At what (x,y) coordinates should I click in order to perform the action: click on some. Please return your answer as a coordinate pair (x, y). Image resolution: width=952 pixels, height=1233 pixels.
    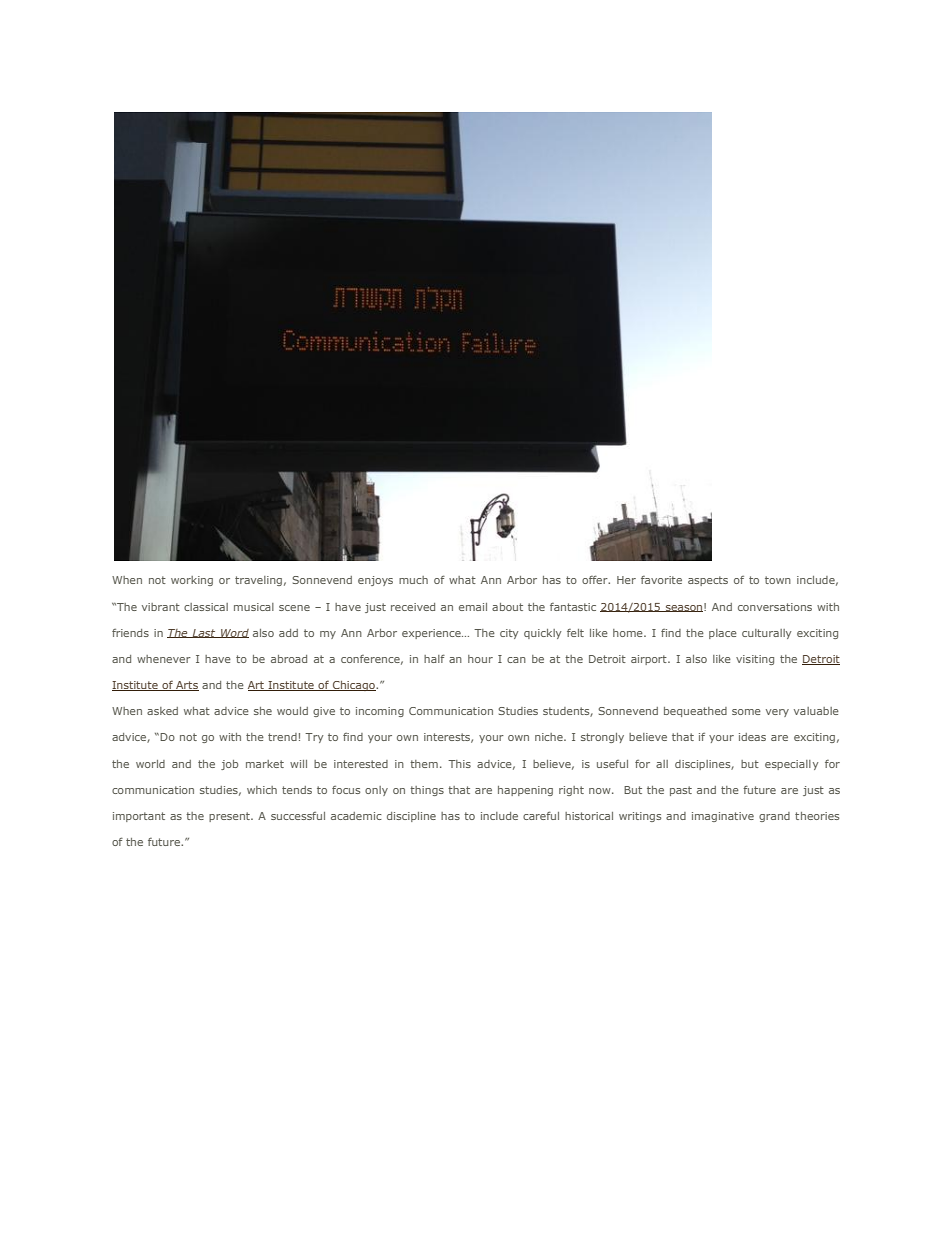
    Looking at the image, I should click on (746, 712).
